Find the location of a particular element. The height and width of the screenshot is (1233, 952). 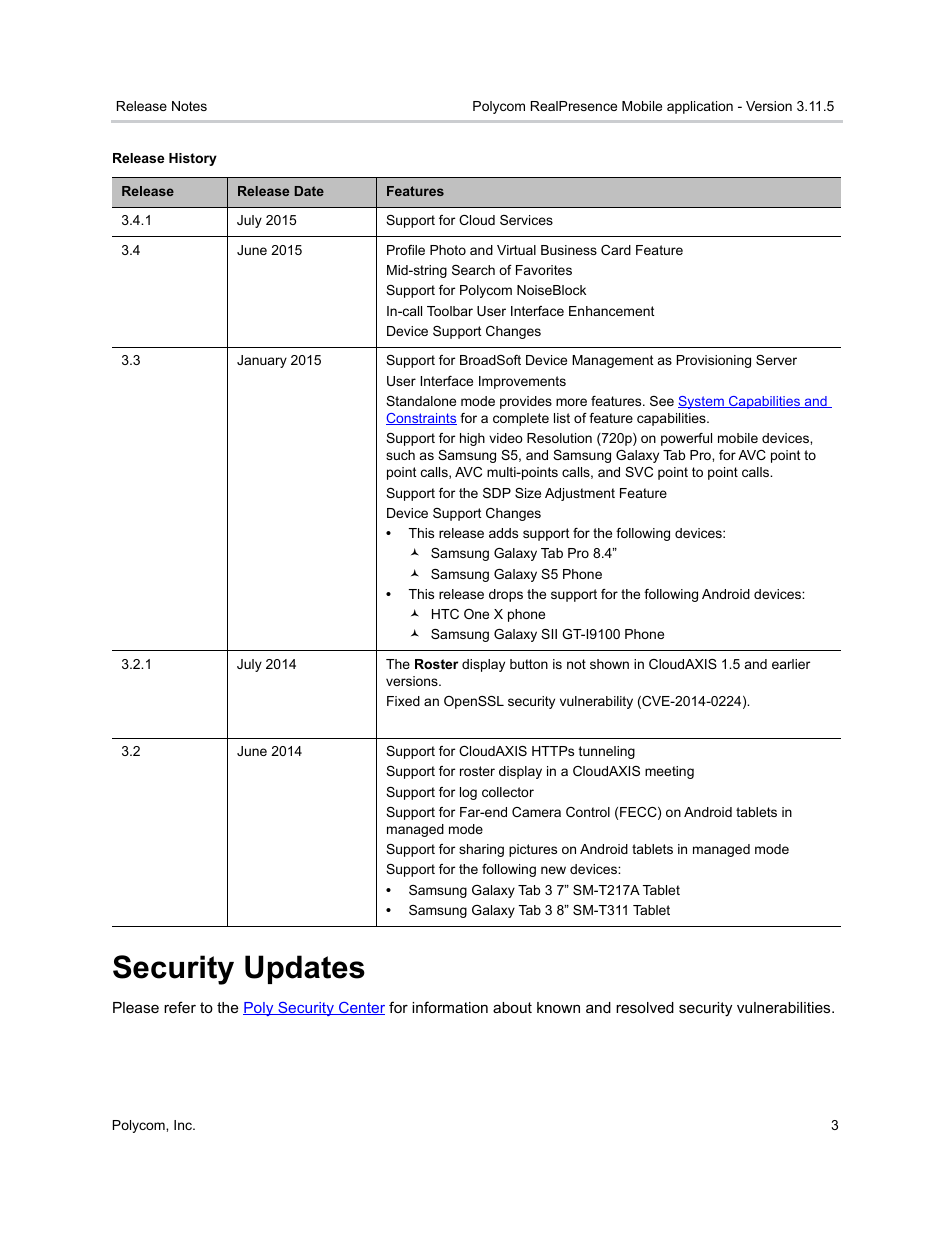

information is located at coordinates (450, 1007).
